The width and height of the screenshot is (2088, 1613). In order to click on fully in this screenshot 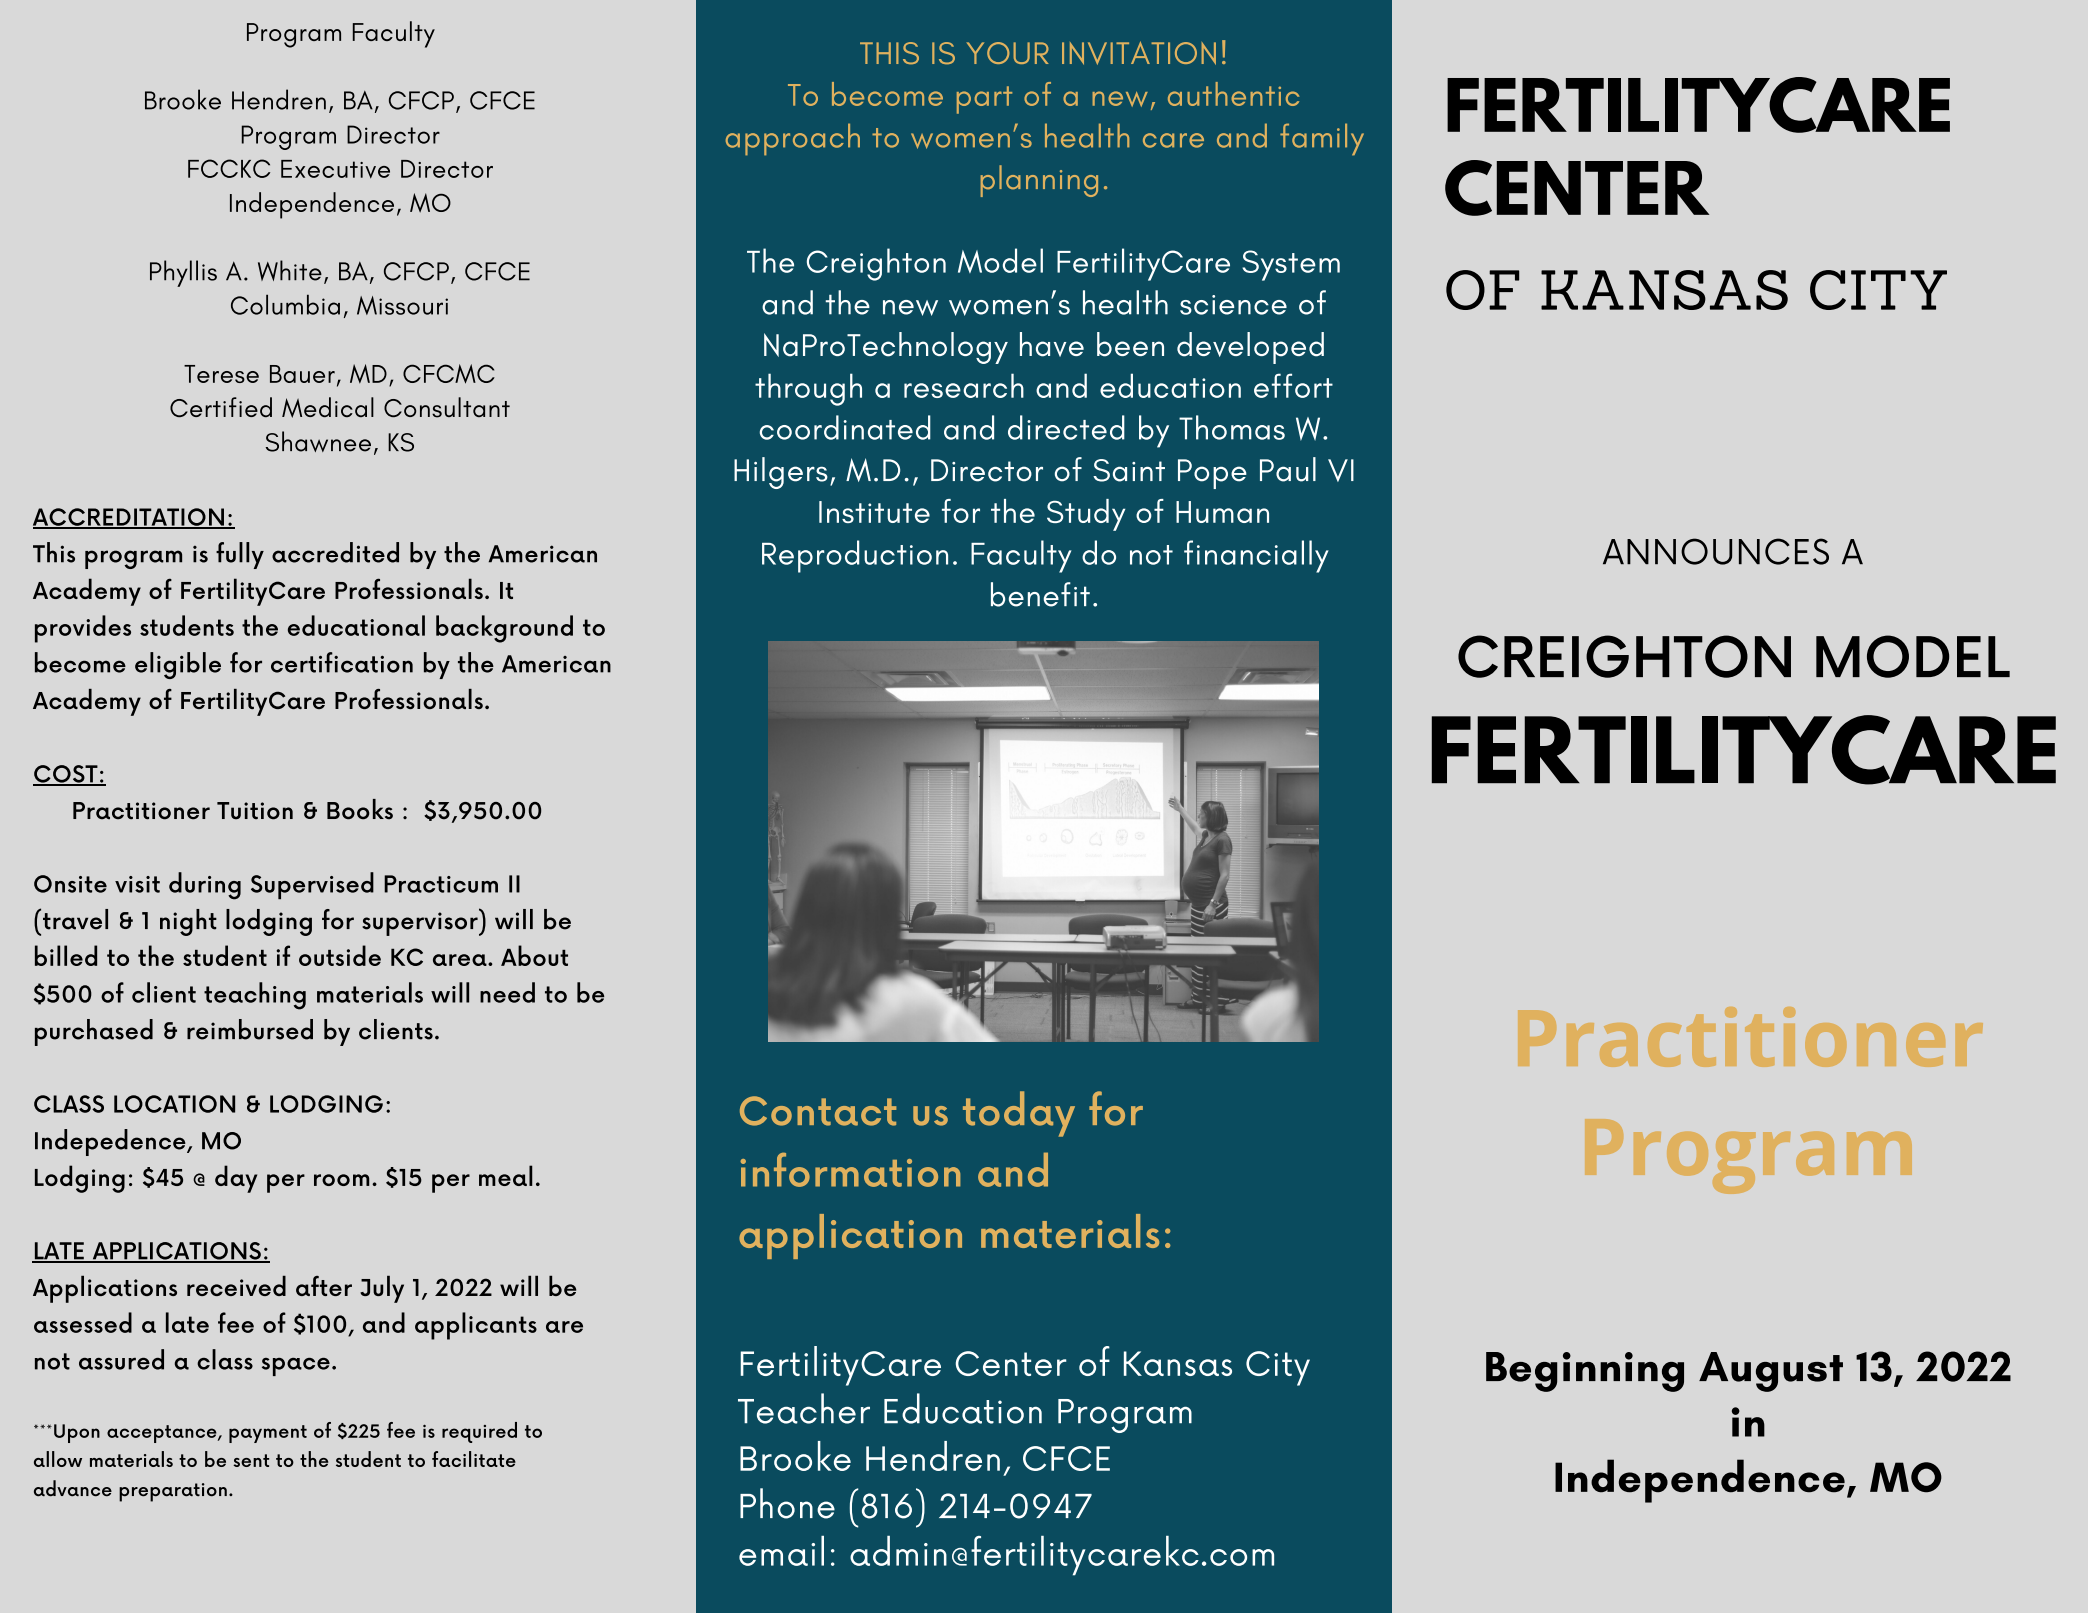, I will do `click(240, 555)`.
